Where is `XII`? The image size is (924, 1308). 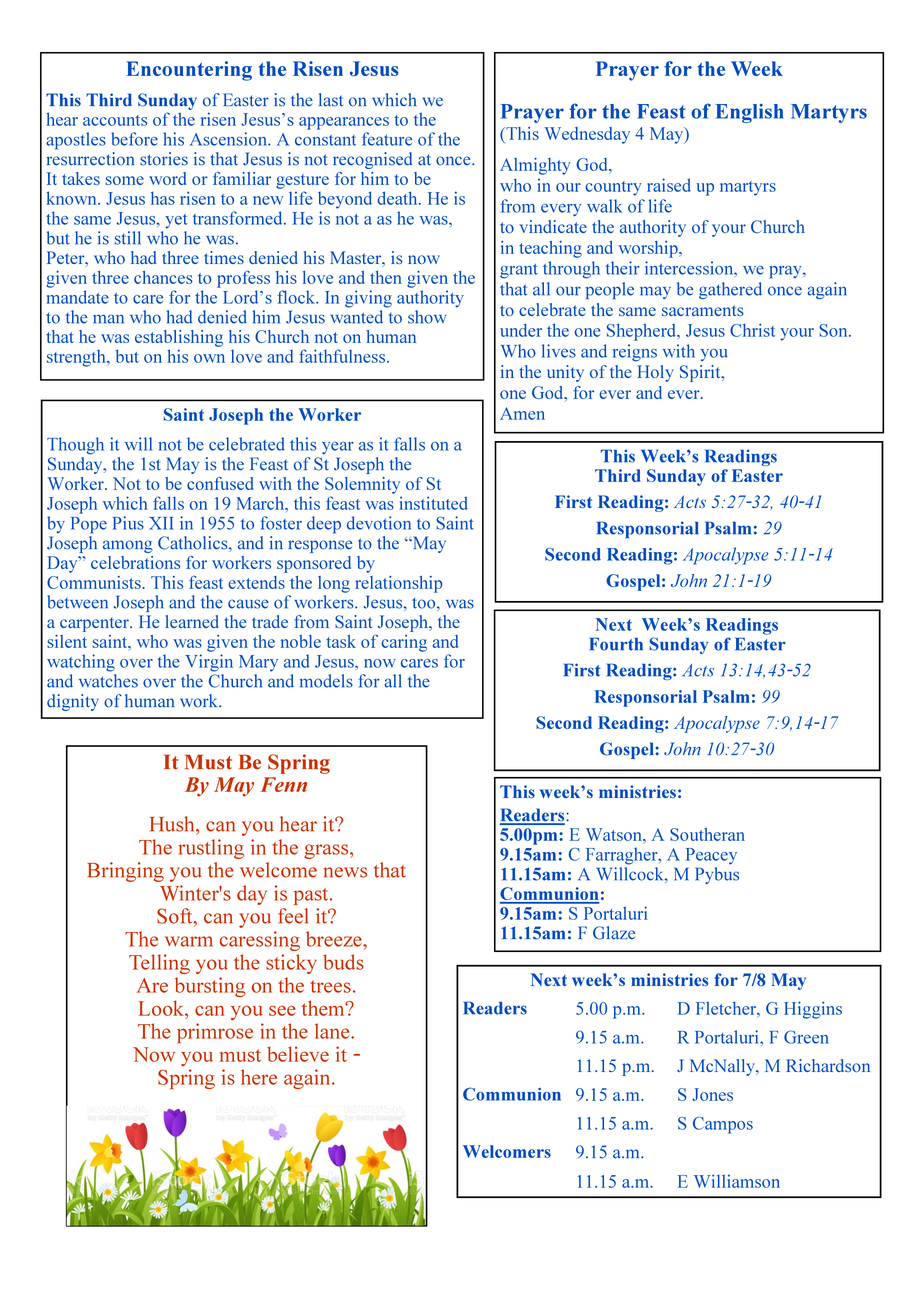 XII is located at coordinates (161, 523).
